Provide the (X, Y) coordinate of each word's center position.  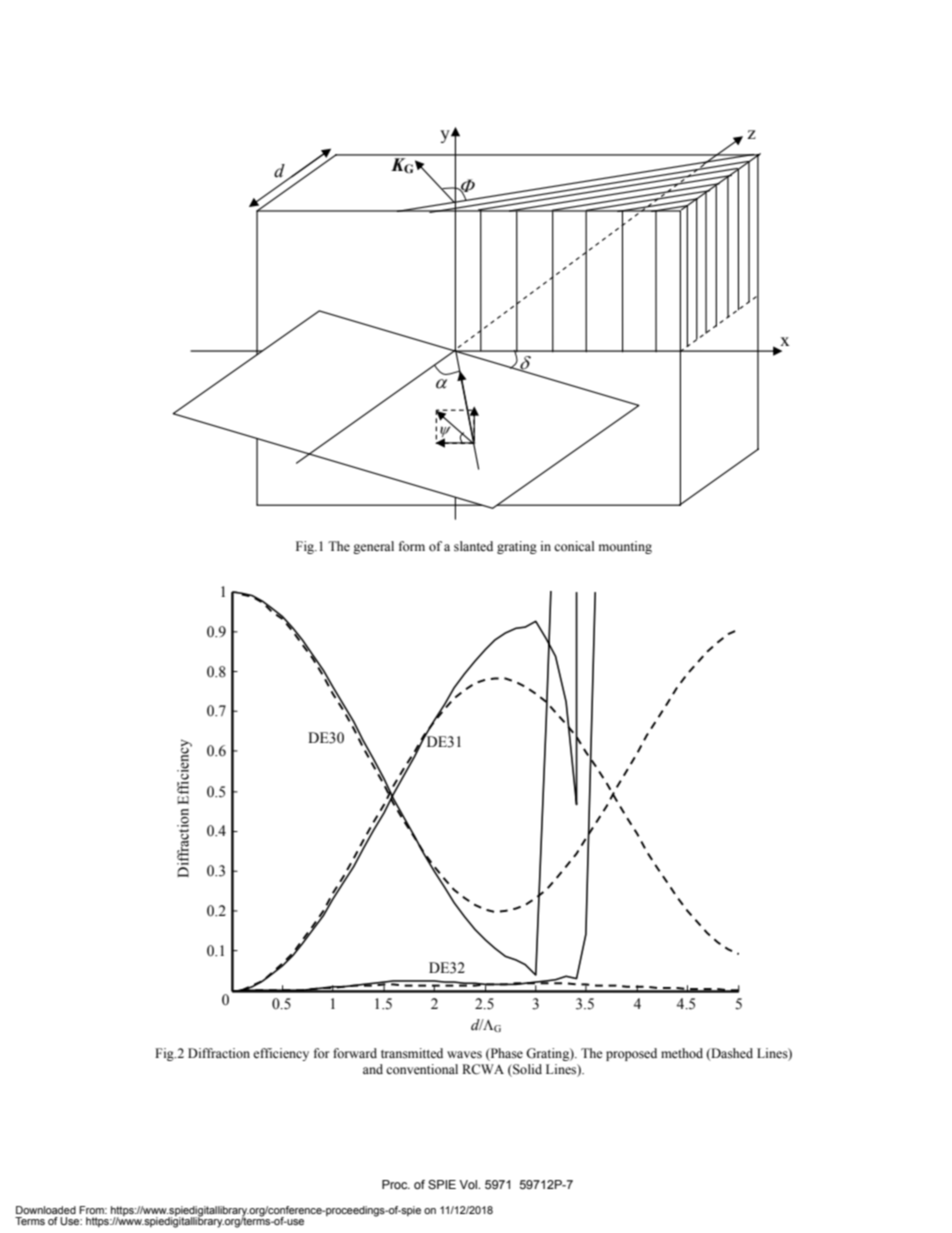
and (373, 1069)
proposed (631, 1054)
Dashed (731, 1054)
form (412, 546)
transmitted (412, 1053)
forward (355, 1053)
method (682, 1053)
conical (574, 546)
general (373, 547)
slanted (473, 546)
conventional (422, 1069)
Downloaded (46, 1210)
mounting (625, 547)
